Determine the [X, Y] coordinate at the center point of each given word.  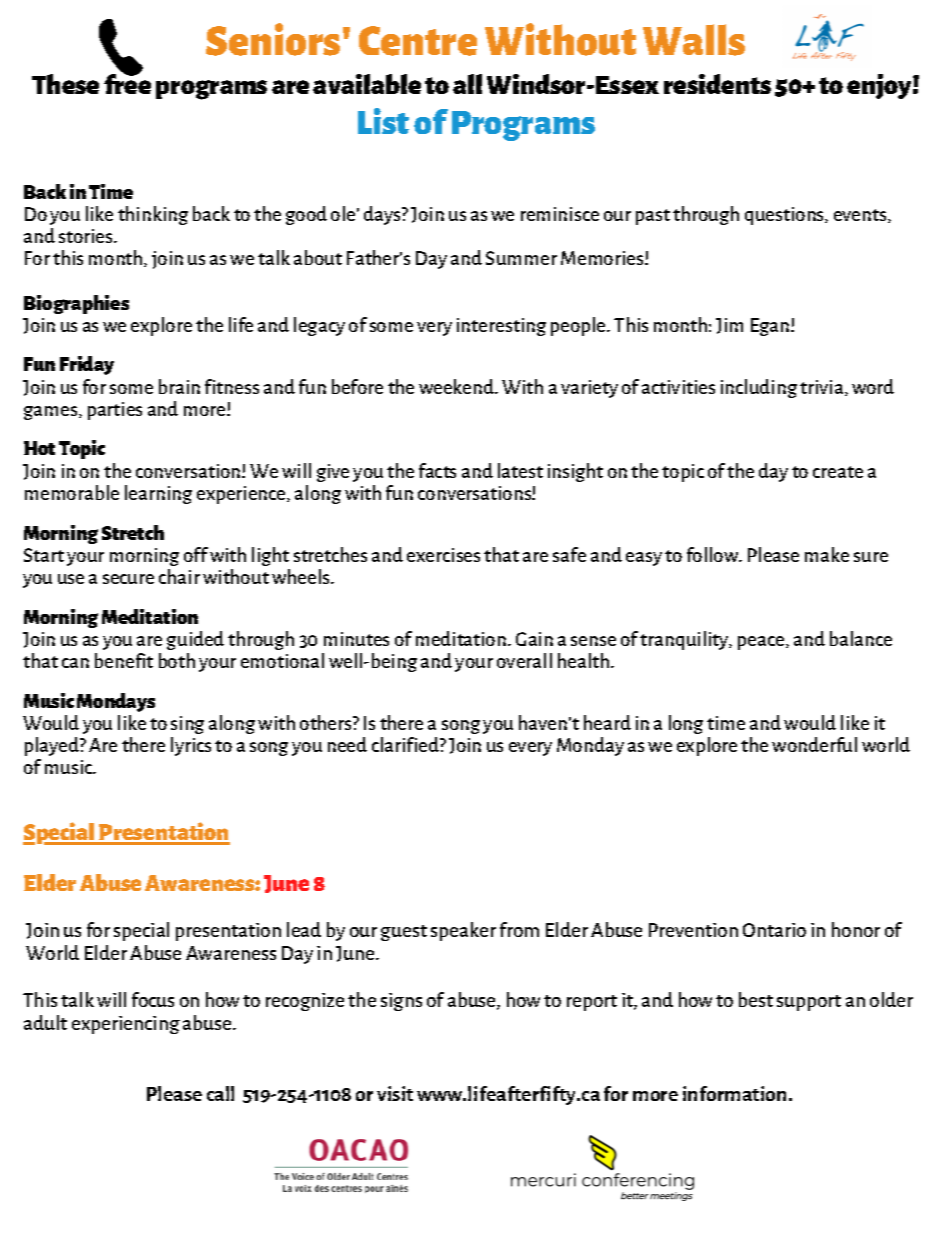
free [127, 83]
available [367, 84]
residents [717, 84]
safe [569, 554]
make [827, 554]
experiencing [126, 1025]
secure [128, 579]
